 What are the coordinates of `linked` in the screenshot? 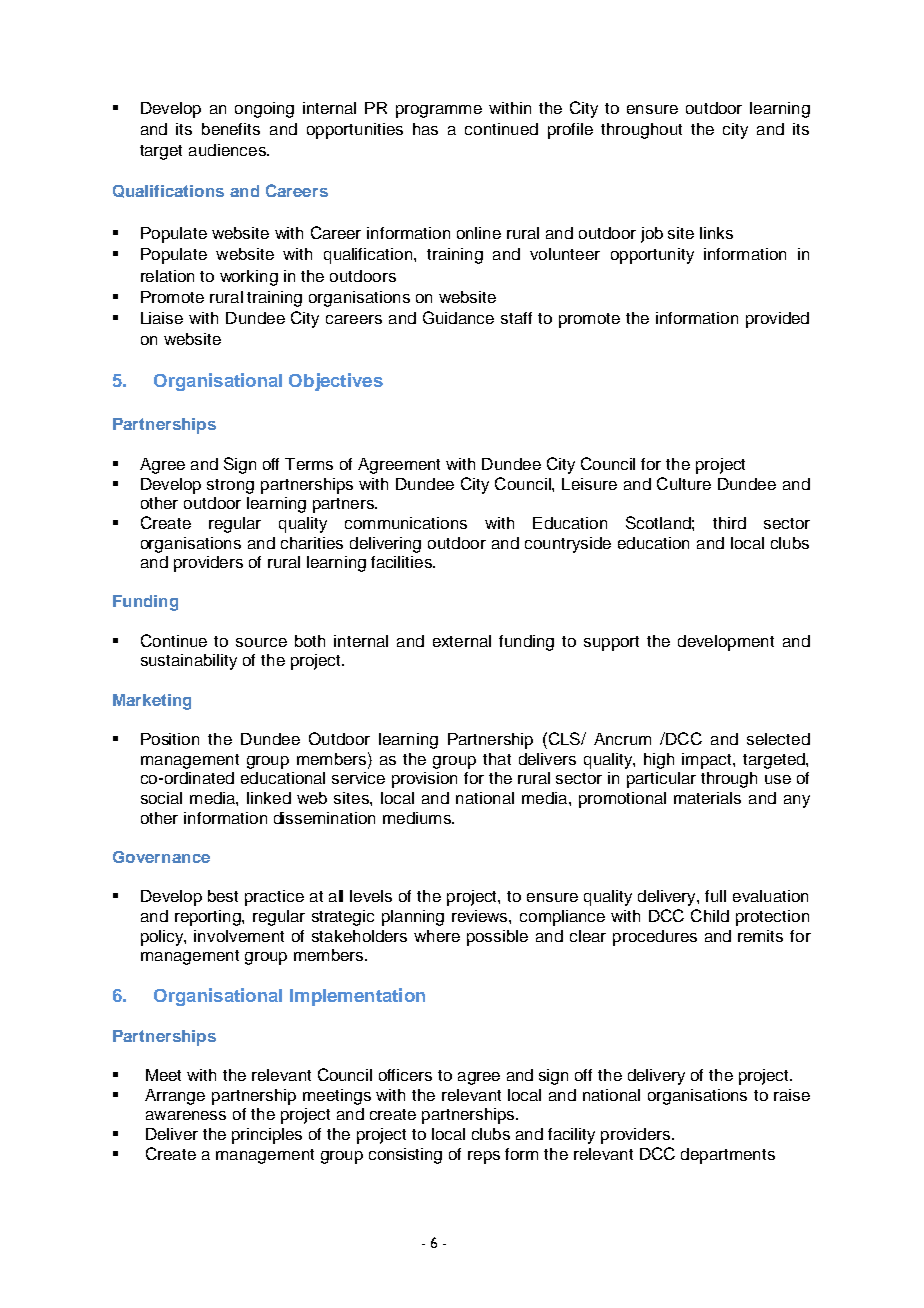 It's located at (269, 798).
